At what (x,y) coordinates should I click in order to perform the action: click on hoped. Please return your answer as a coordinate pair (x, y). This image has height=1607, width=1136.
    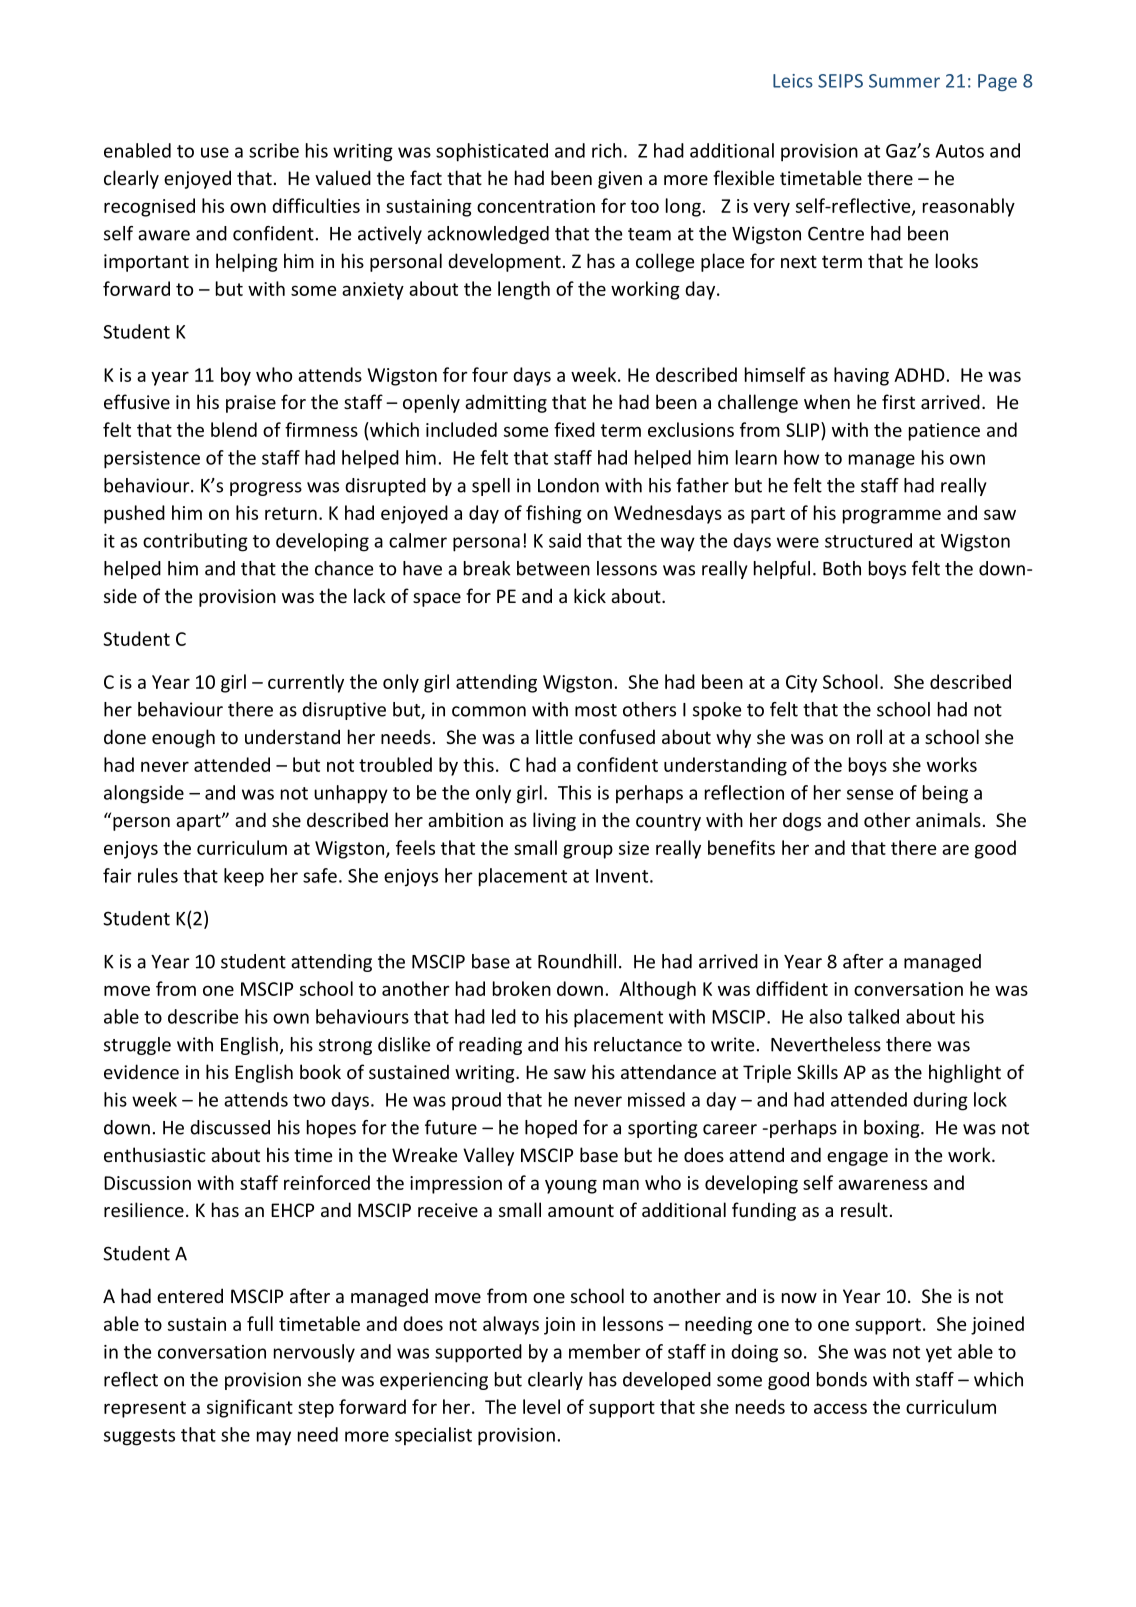
    Looking at the image, I should click on (551, 1129).
